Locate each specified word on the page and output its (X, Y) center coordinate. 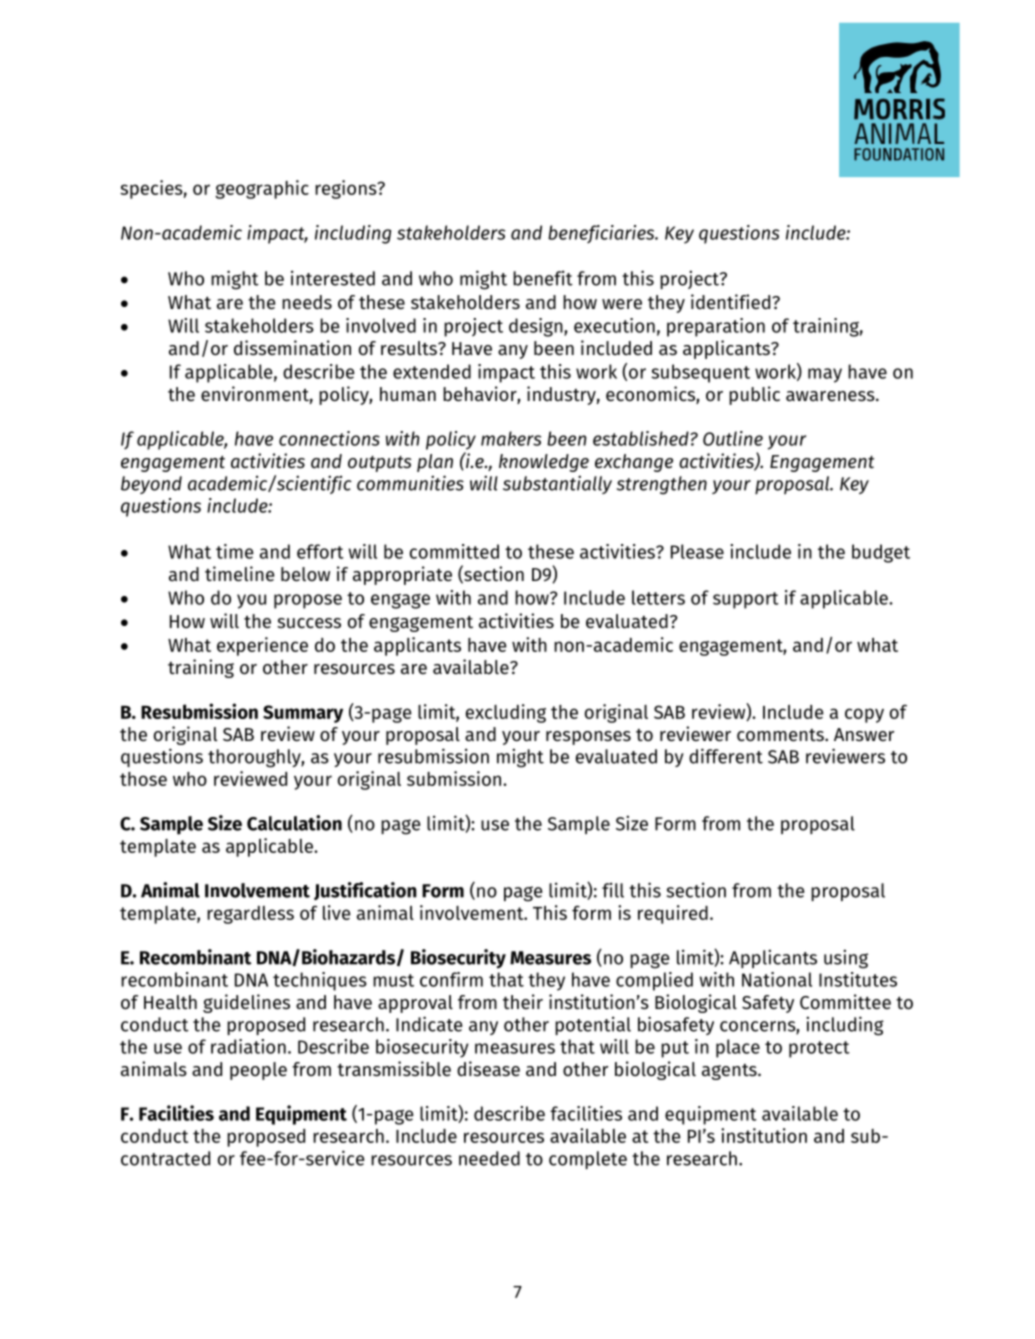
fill (613, 890)
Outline (733, 438)
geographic (262, 189)
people (258, 1071)
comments (781, 735)
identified (732, 302)
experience (262, 646)
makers (511, 438)
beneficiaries (602, 234)
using (846, 959)
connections (329, 438)
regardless (250, 915)
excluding (506, 713)
